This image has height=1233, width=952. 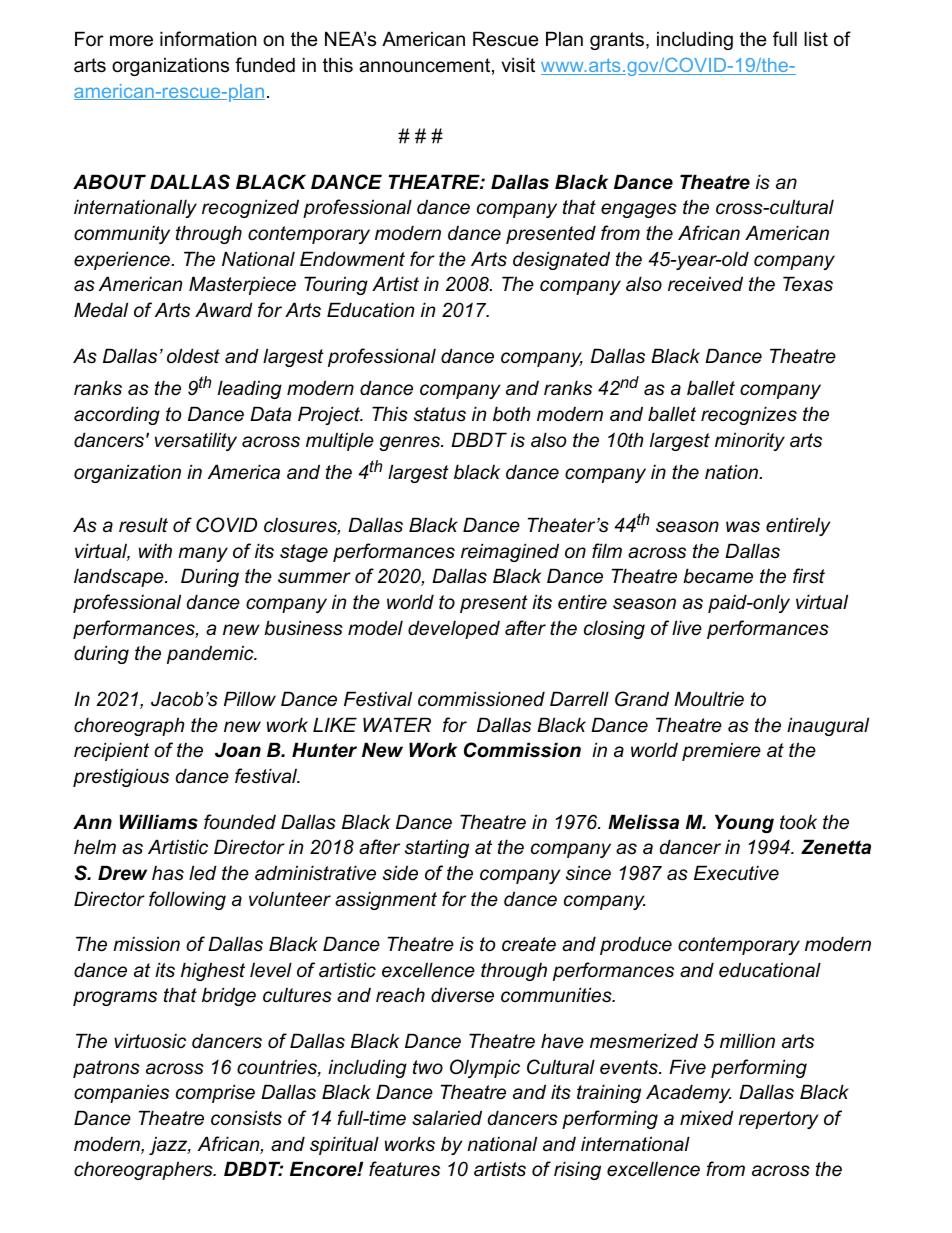 What do you see at coordinates (208, 39) in the image?
I see `information` at bounding box center [208, 39].
